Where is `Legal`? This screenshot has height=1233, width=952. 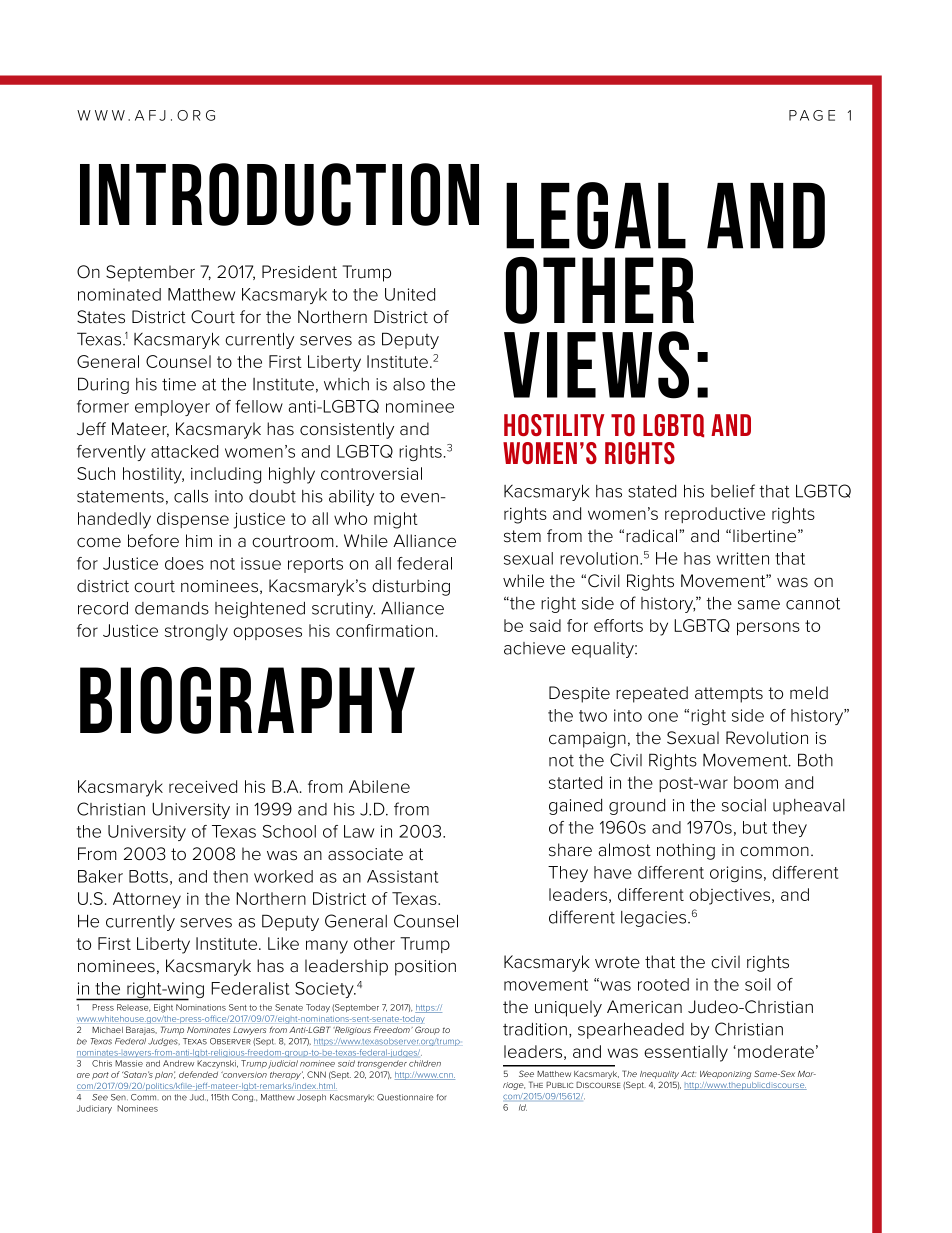
Legal is located at coordinates (596, 215).
